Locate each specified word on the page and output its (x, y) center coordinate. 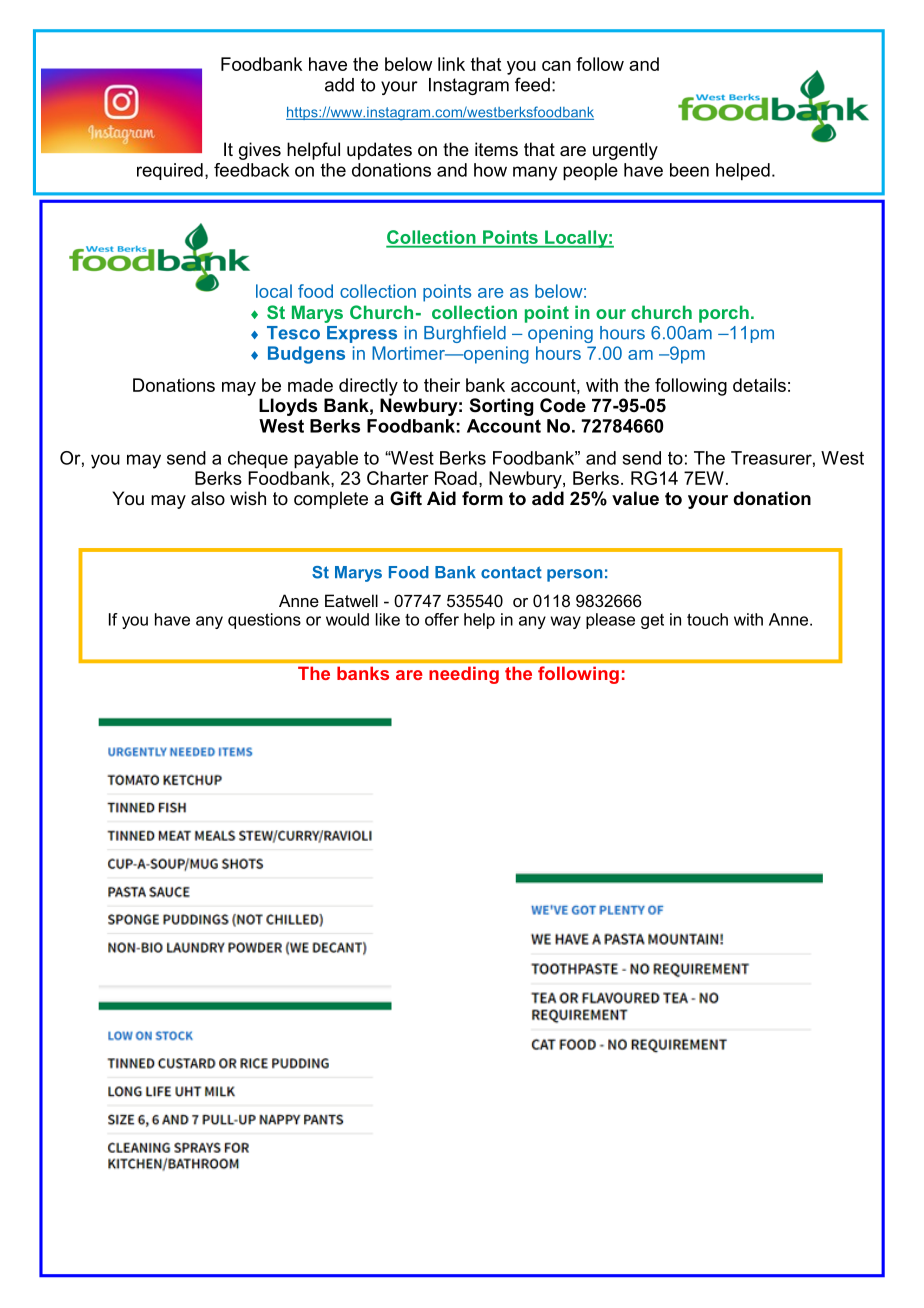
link (451, 64)
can (556, 66)
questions (264, 621)
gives (260, 151)
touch (707, 619)
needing (464, 675)
